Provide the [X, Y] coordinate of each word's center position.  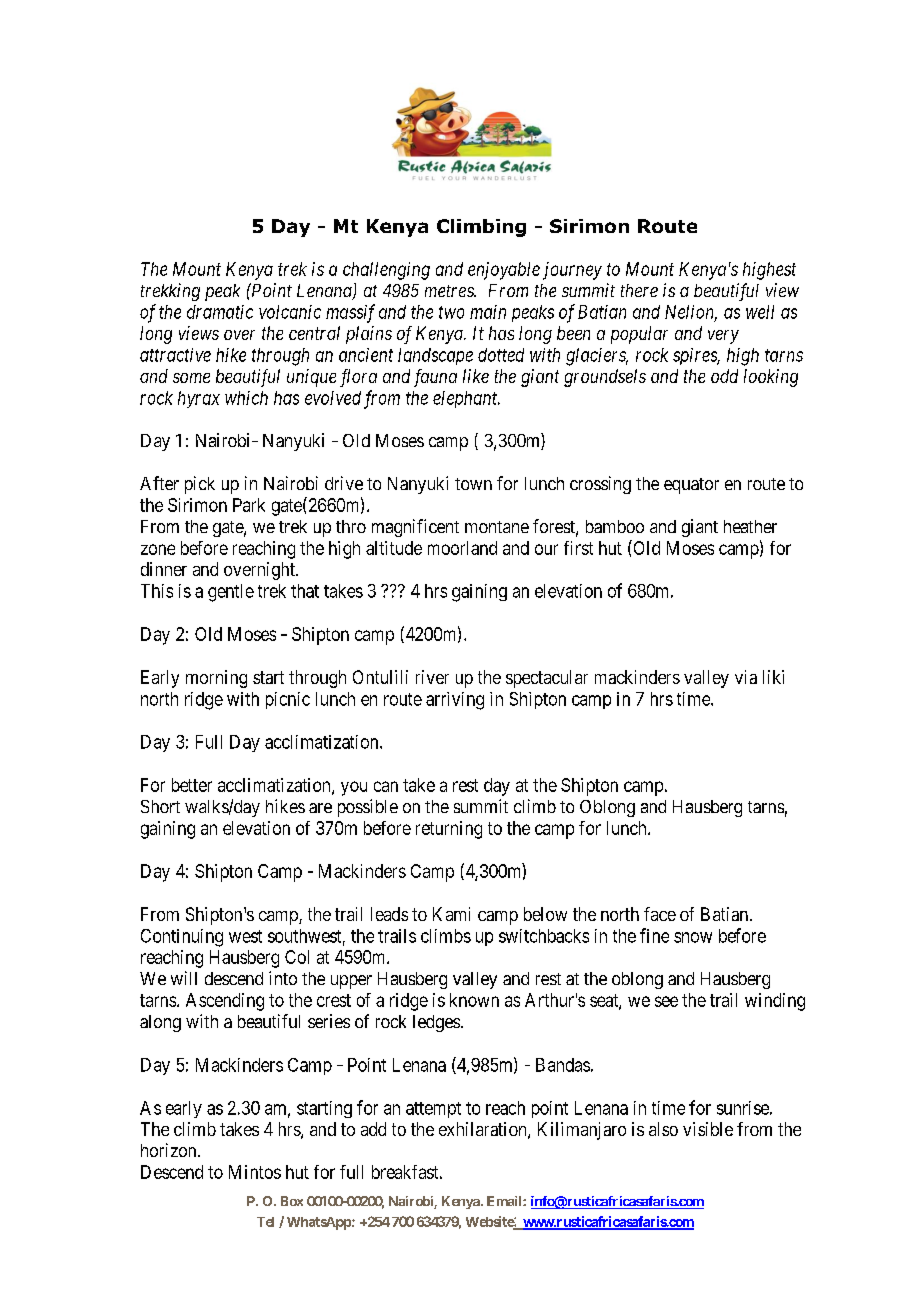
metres [450, 291]
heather [750, 526]
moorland [462, 548]
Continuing [182, 938]
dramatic [220, 312]
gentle [231, 593]
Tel [265, 1222]
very [723, 337]
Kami [451, 914]
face [660, 914]
